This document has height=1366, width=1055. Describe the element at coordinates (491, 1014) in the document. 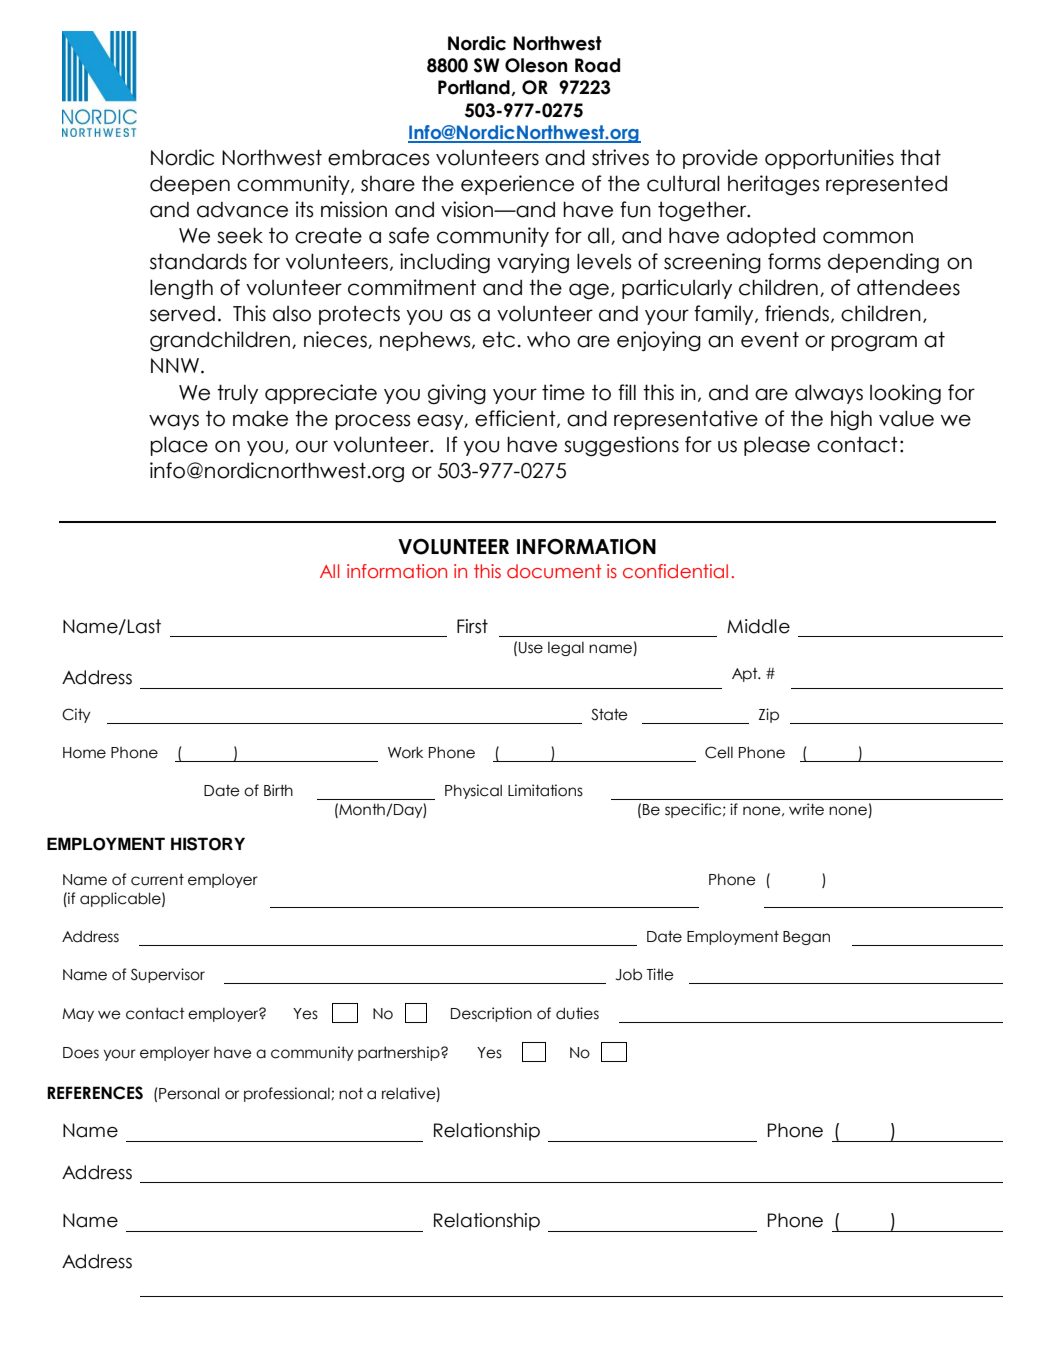

I see `Description` at that location.
